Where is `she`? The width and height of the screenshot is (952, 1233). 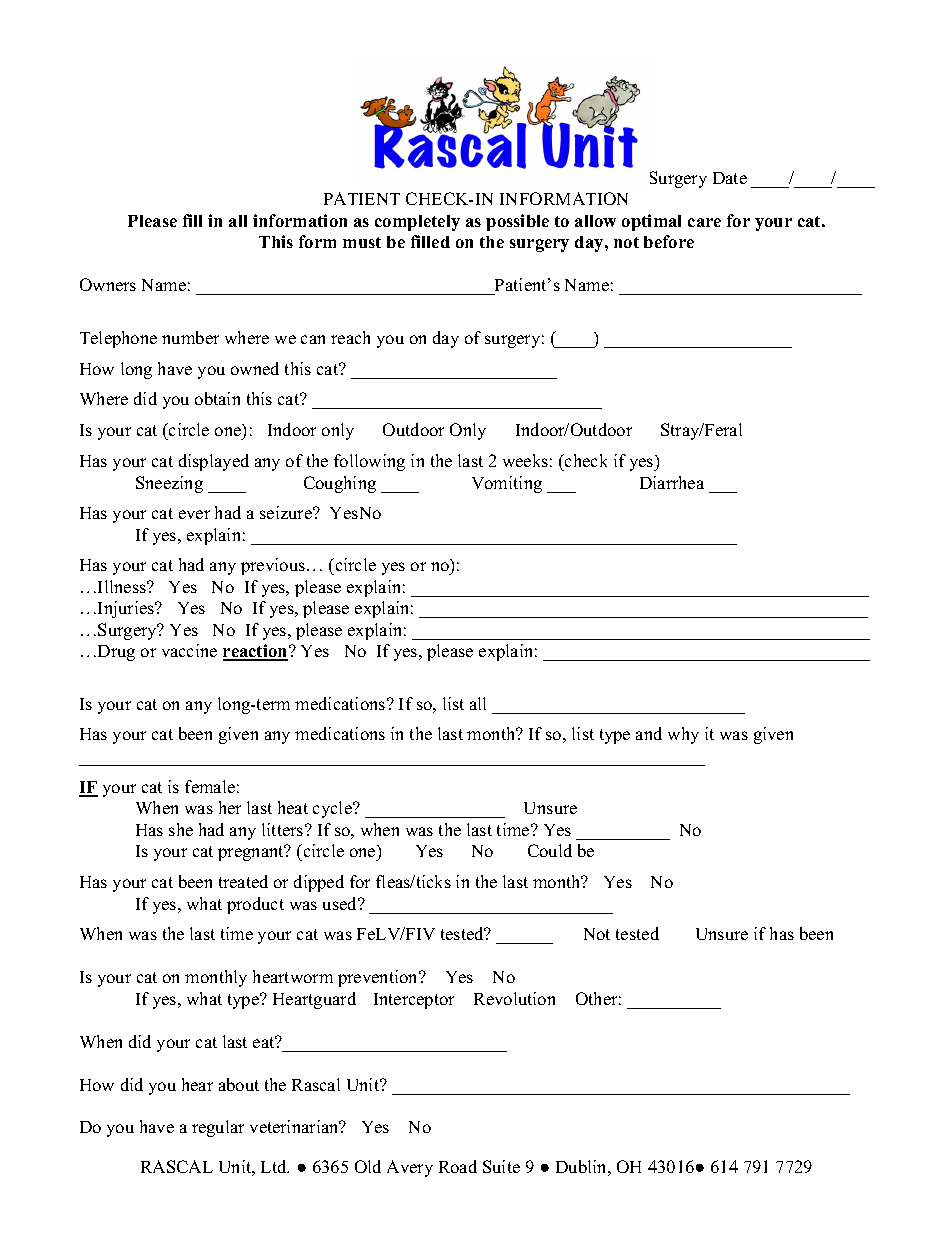 she is located at coordinates (181, 829).
